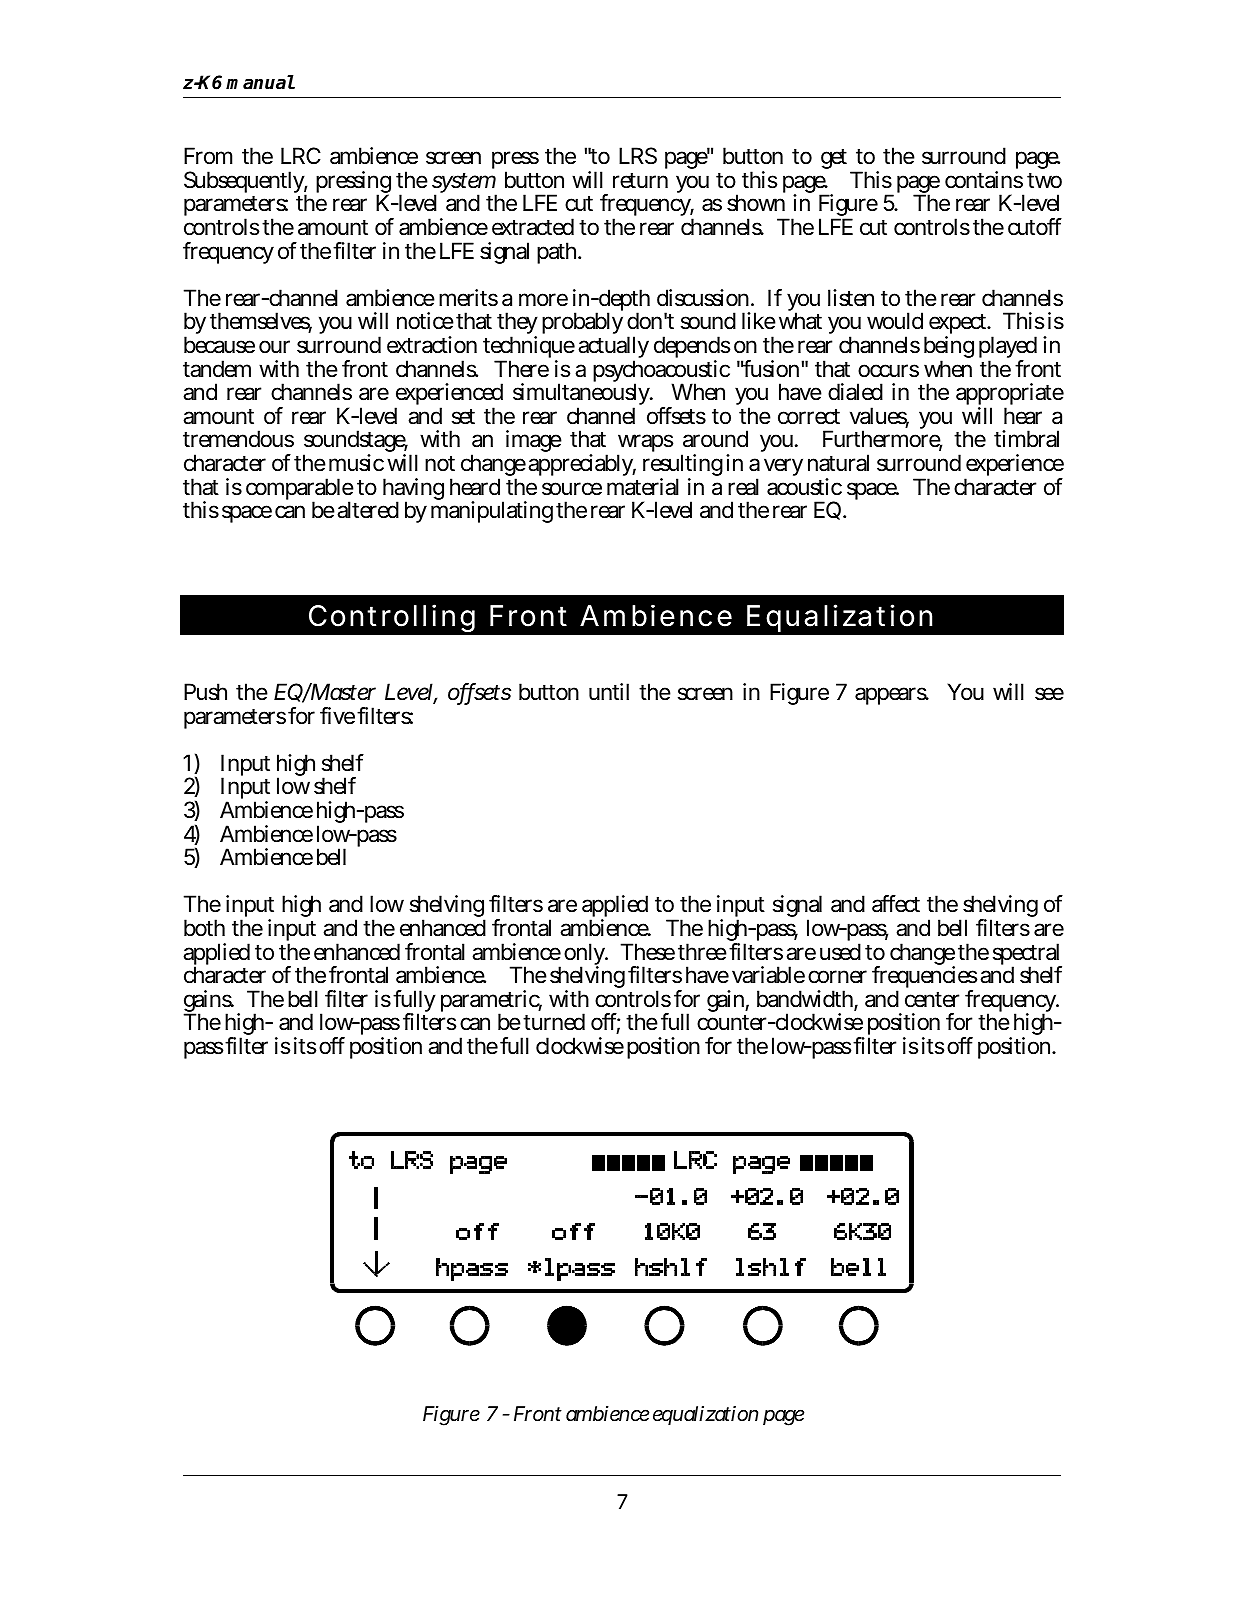 The image size is (1244, 1609). I want to click on LRS, so click(638, 156).
